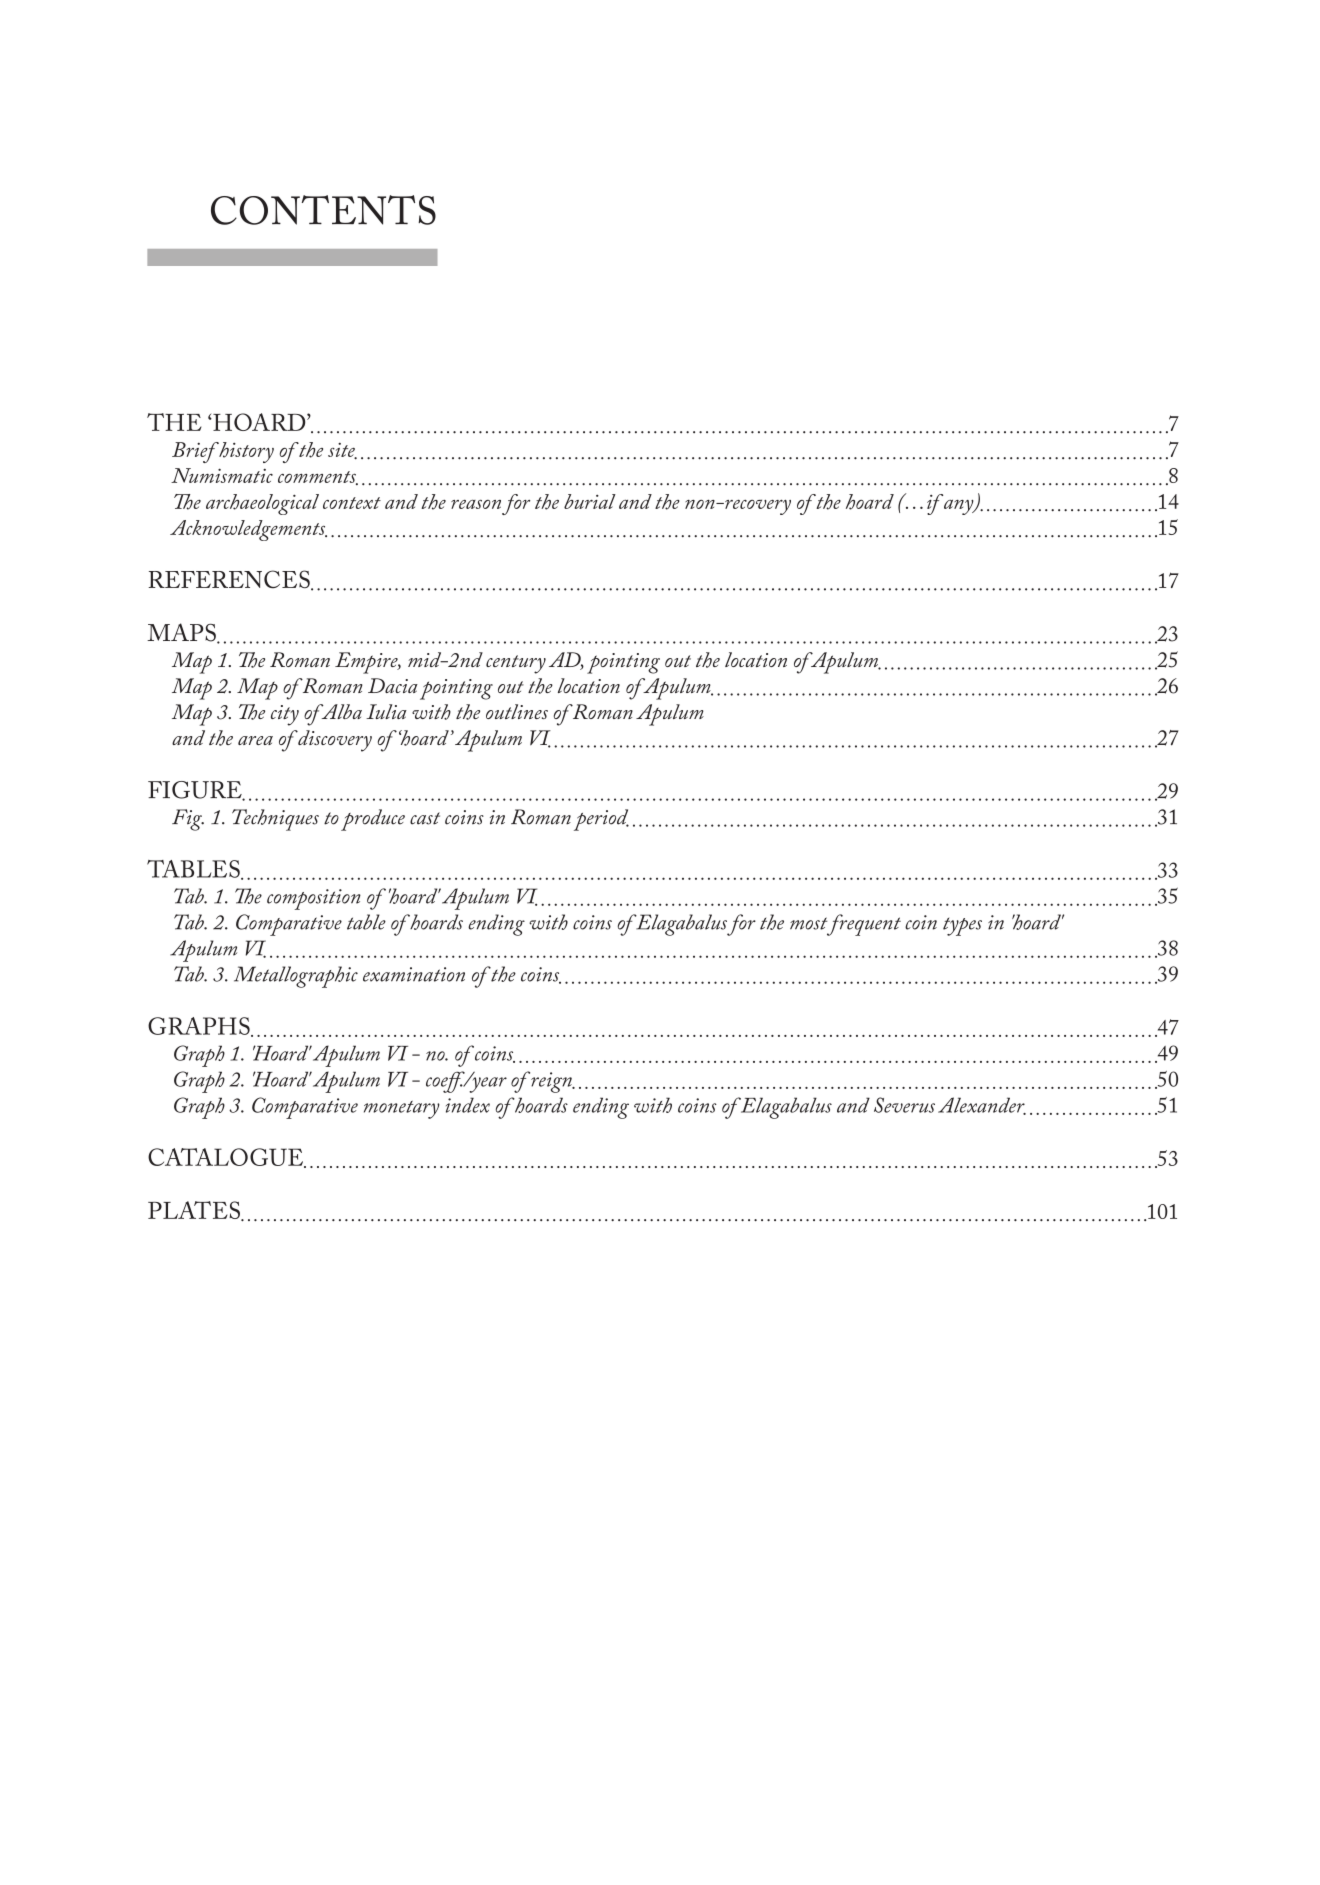  What do you see at coordinates (226, 1158) in the screenshot?
I see `CATALOGUE` at bounding box center [226, 1158].
